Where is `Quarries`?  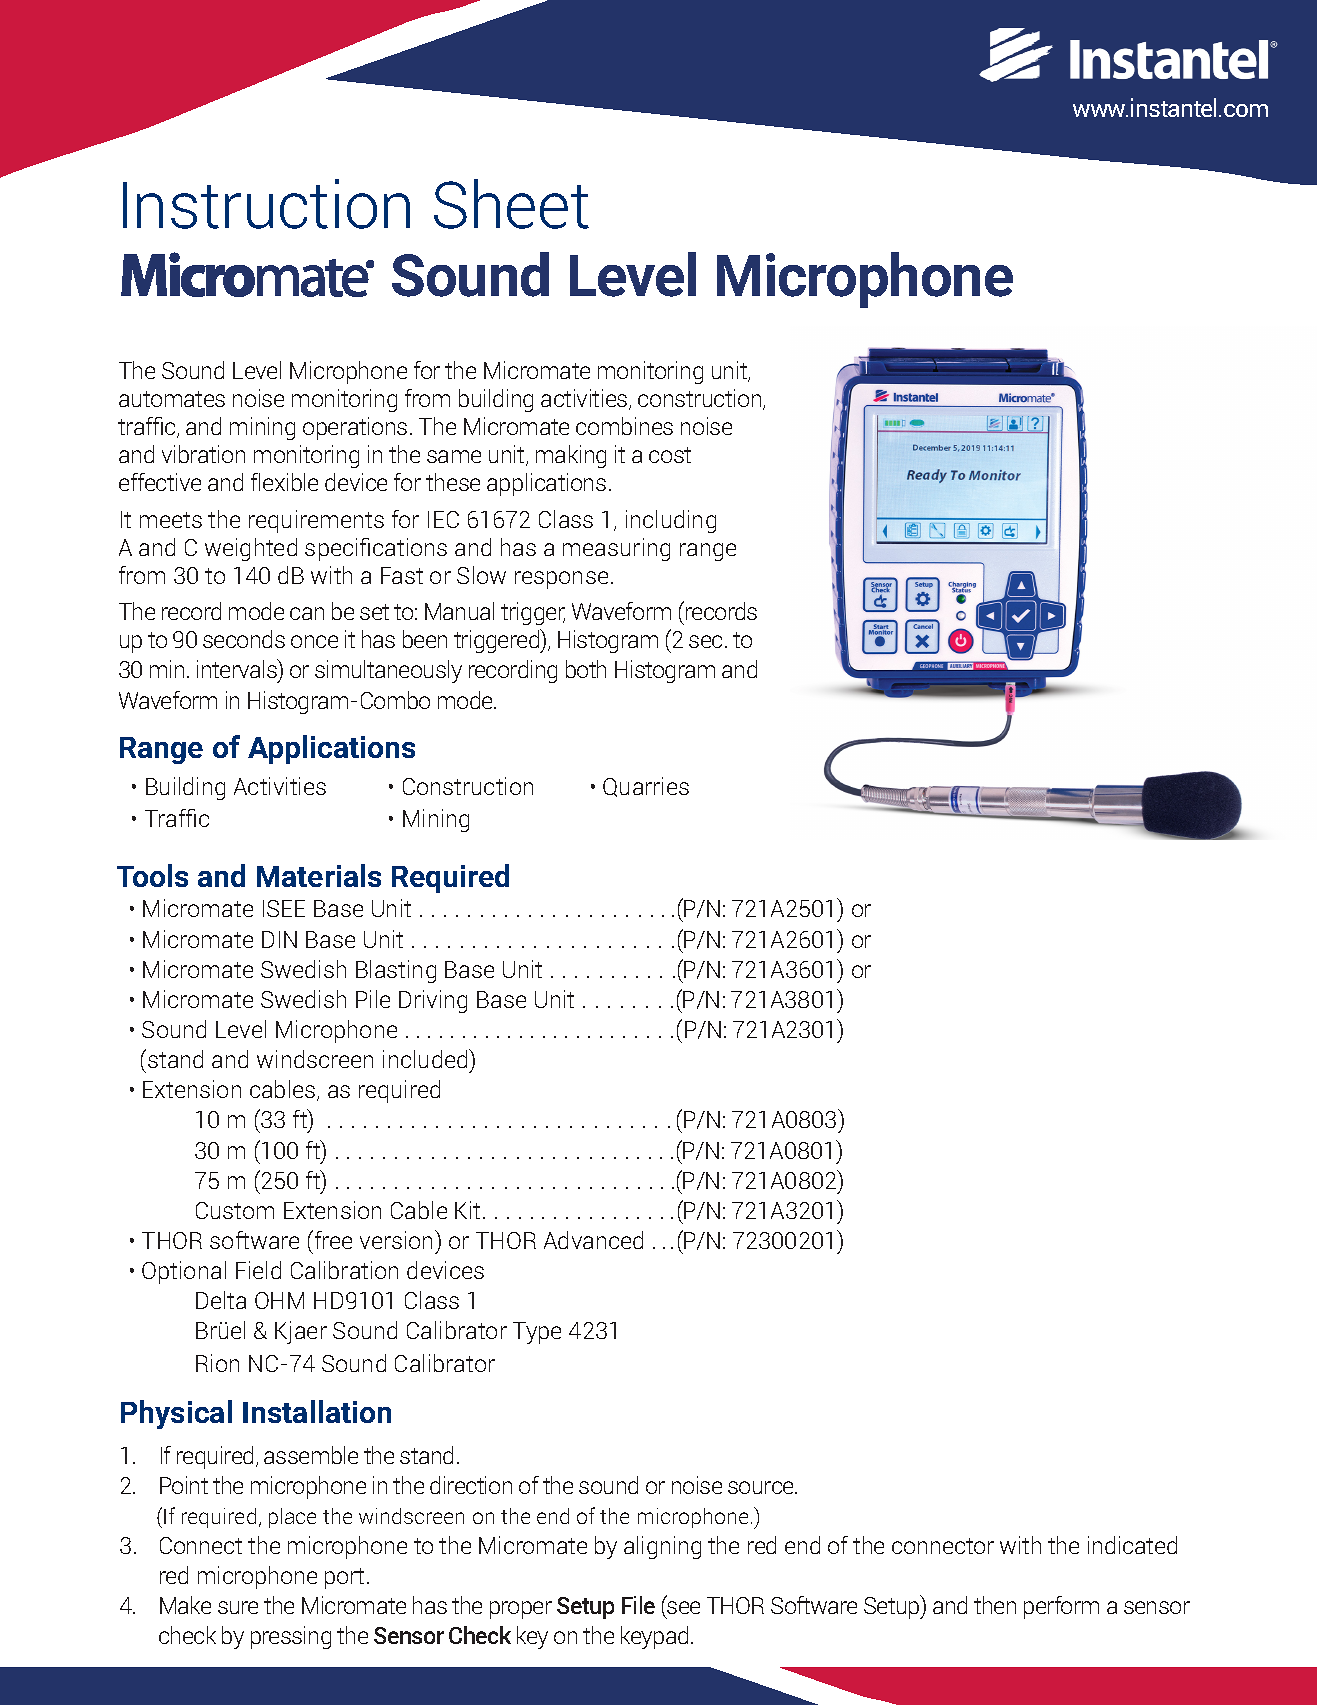
Quarries is located at coordinates (646, 787).
